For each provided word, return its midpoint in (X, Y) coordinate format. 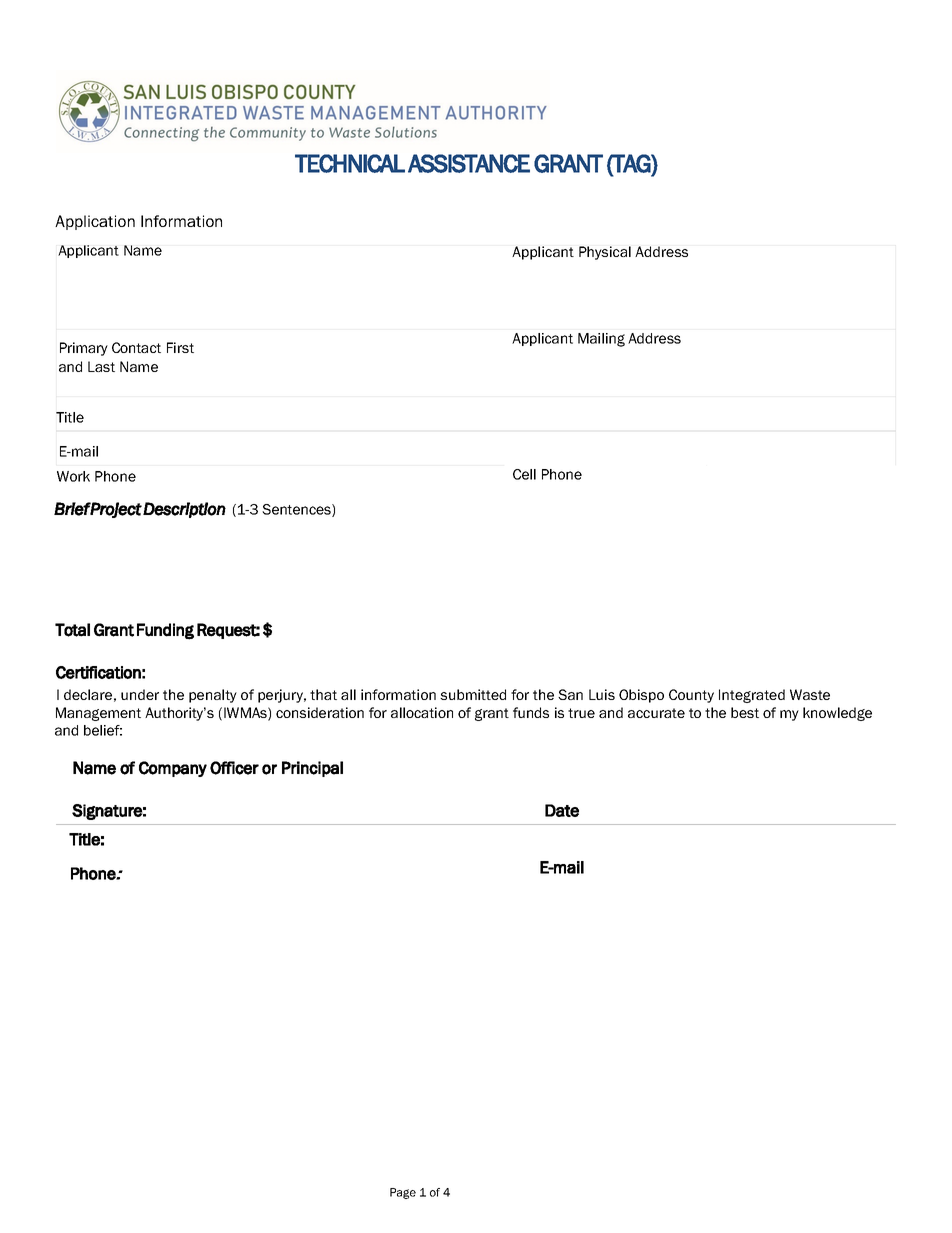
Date (562, 810)
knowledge (837, 714)
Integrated (752, 696)
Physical (605, 253)
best (745, 712)
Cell (524, 474)
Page (403, 1193)
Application (95, 222)
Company (173, 769)
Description (184, 510)
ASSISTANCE (469, 163)
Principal (312, 769)
